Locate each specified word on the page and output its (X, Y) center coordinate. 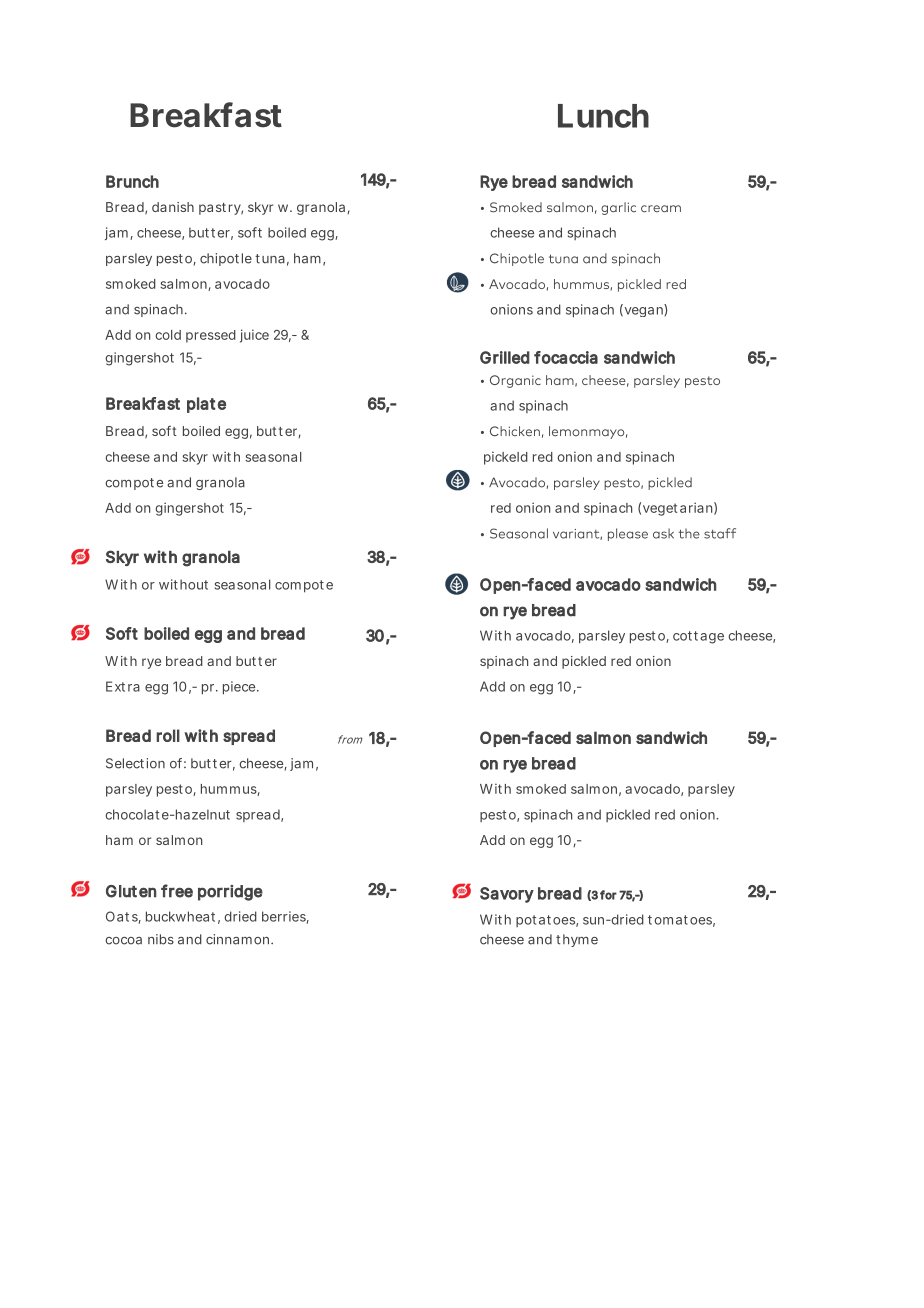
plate (206, 405)
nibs (161, 939)
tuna (270, 259)
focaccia (566, 357)
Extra (123, 686)
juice (254, 336)
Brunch (132, 181)
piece (240, 688)
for (608, 895)
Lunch (603, 116)
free (177, 891)
